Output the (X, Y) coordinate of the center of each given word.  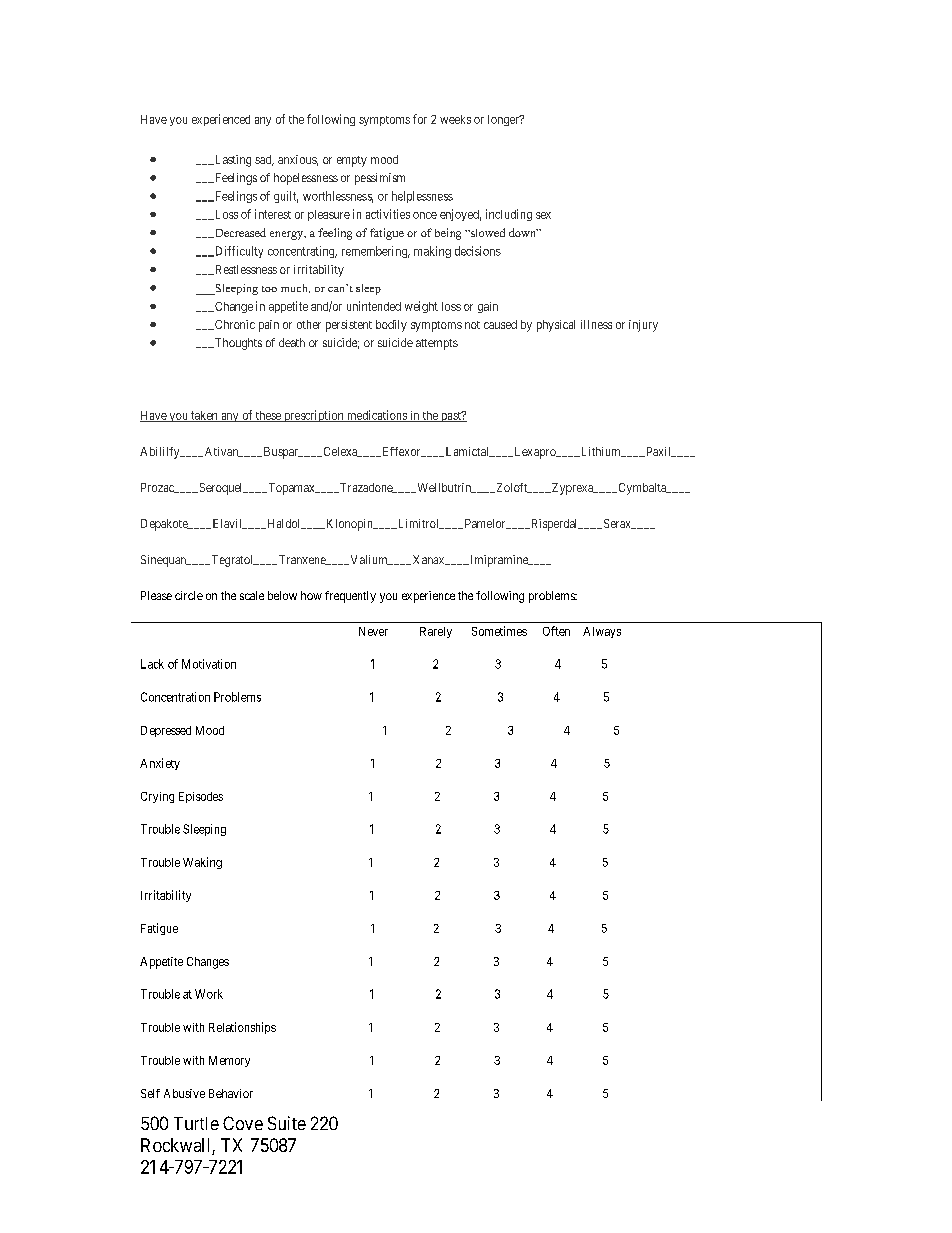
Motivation (209, 664)
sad (264, 160)
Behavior (231, 1093)
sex (543, 215)
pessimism (380, 179)
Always (602, 632)
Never (373, 631)
